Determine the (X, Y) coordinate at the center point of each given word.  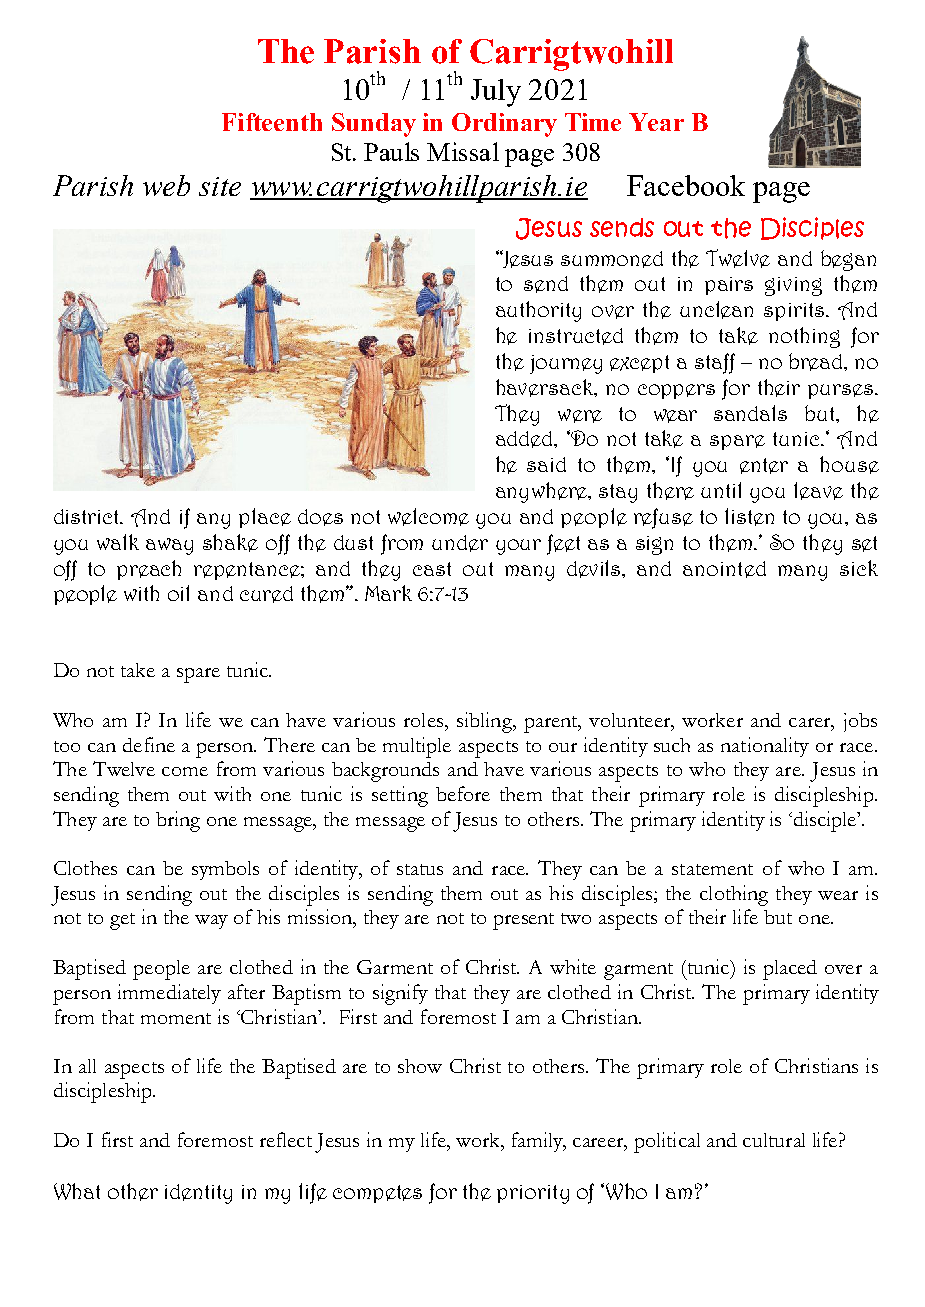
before (463, 793)
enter (764, 466)
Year (656, 122)
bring (178, 821)
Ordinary (504, 125)
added (525, 439)
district (87, 516)
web (166, 185)
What (77, 1191)
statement (712, 869)
